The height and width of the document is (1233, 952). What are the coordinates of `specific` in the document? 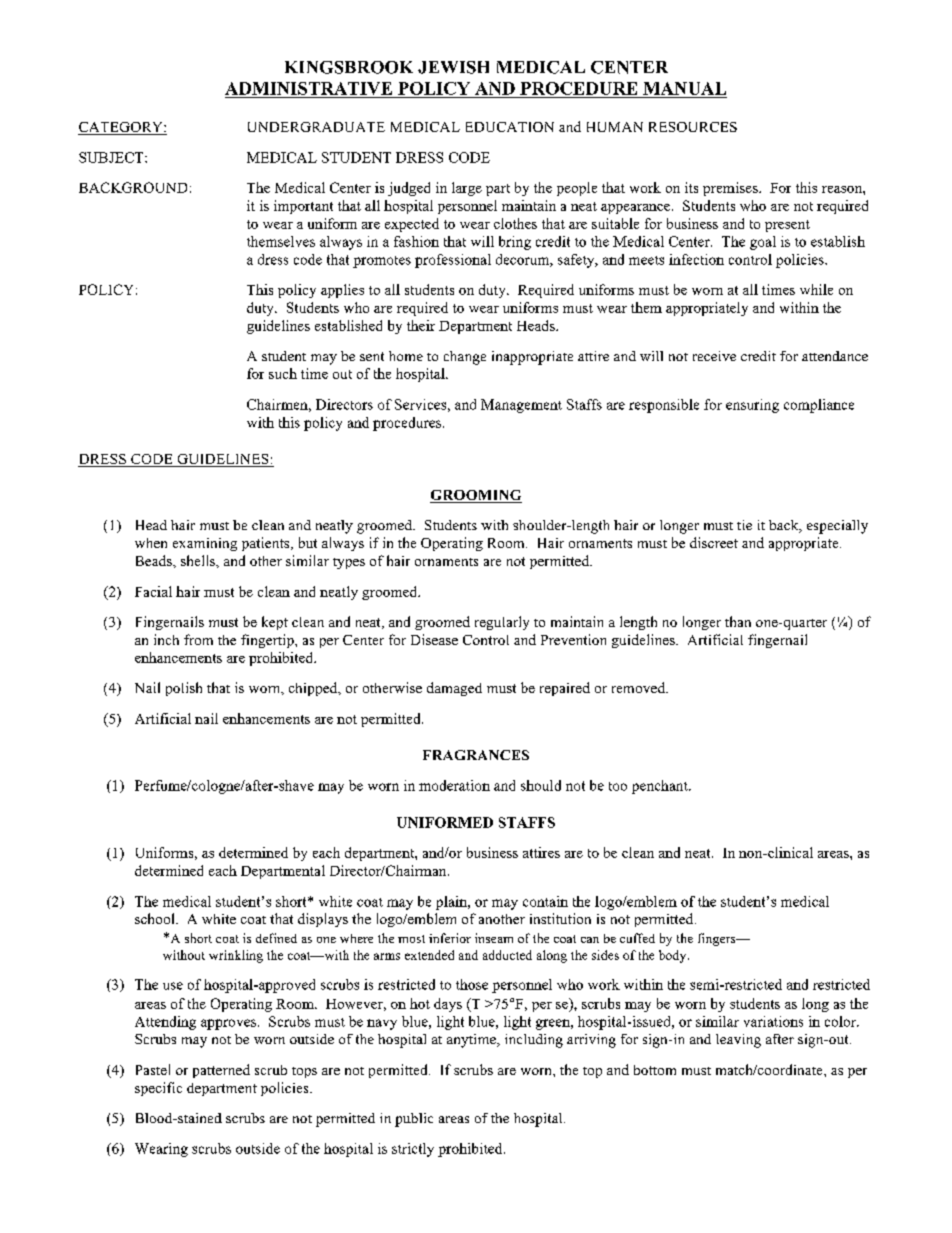 It's located at (158, 1089).
